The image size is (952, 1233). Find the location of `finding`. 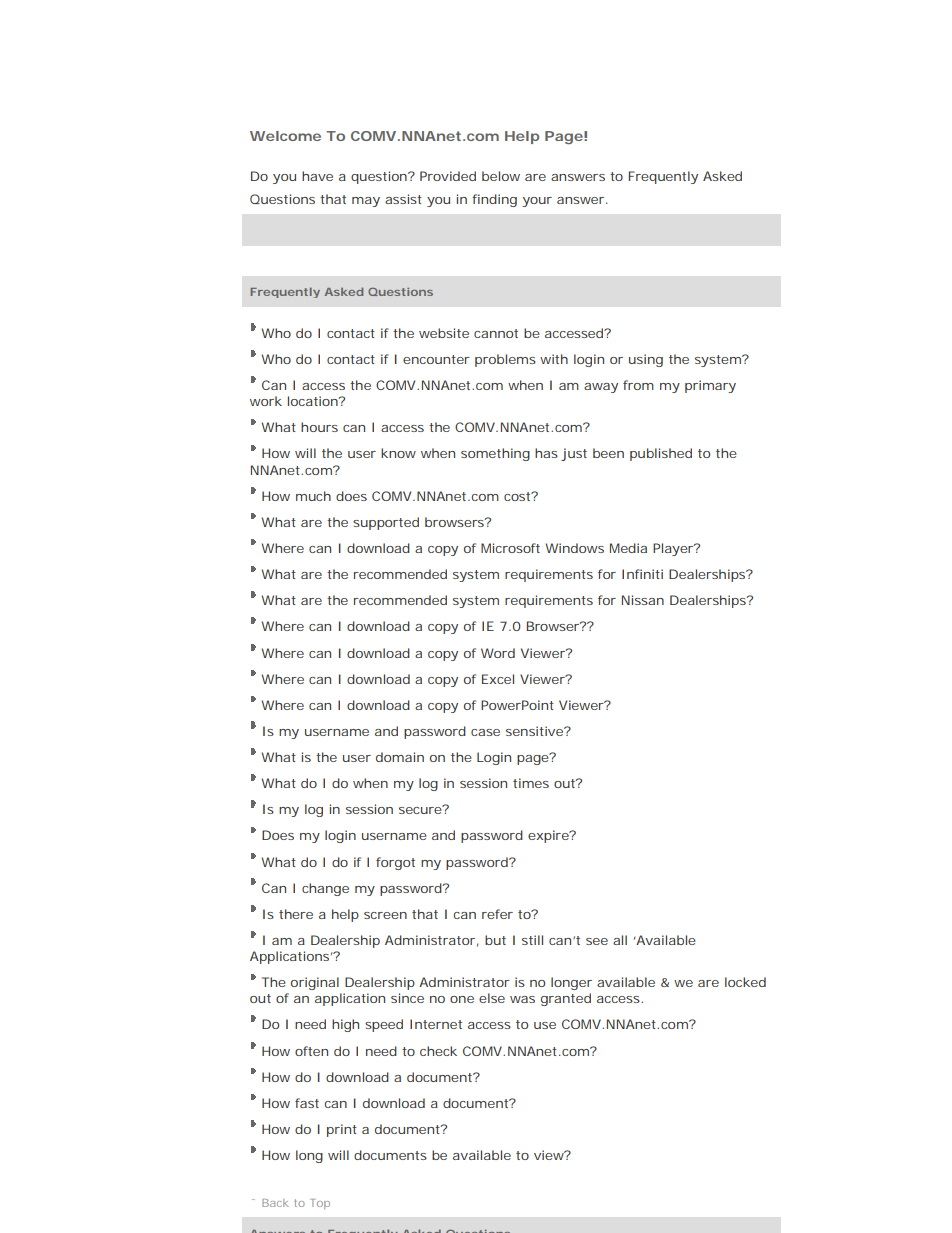

finding is located at coordinates (494, 200).
